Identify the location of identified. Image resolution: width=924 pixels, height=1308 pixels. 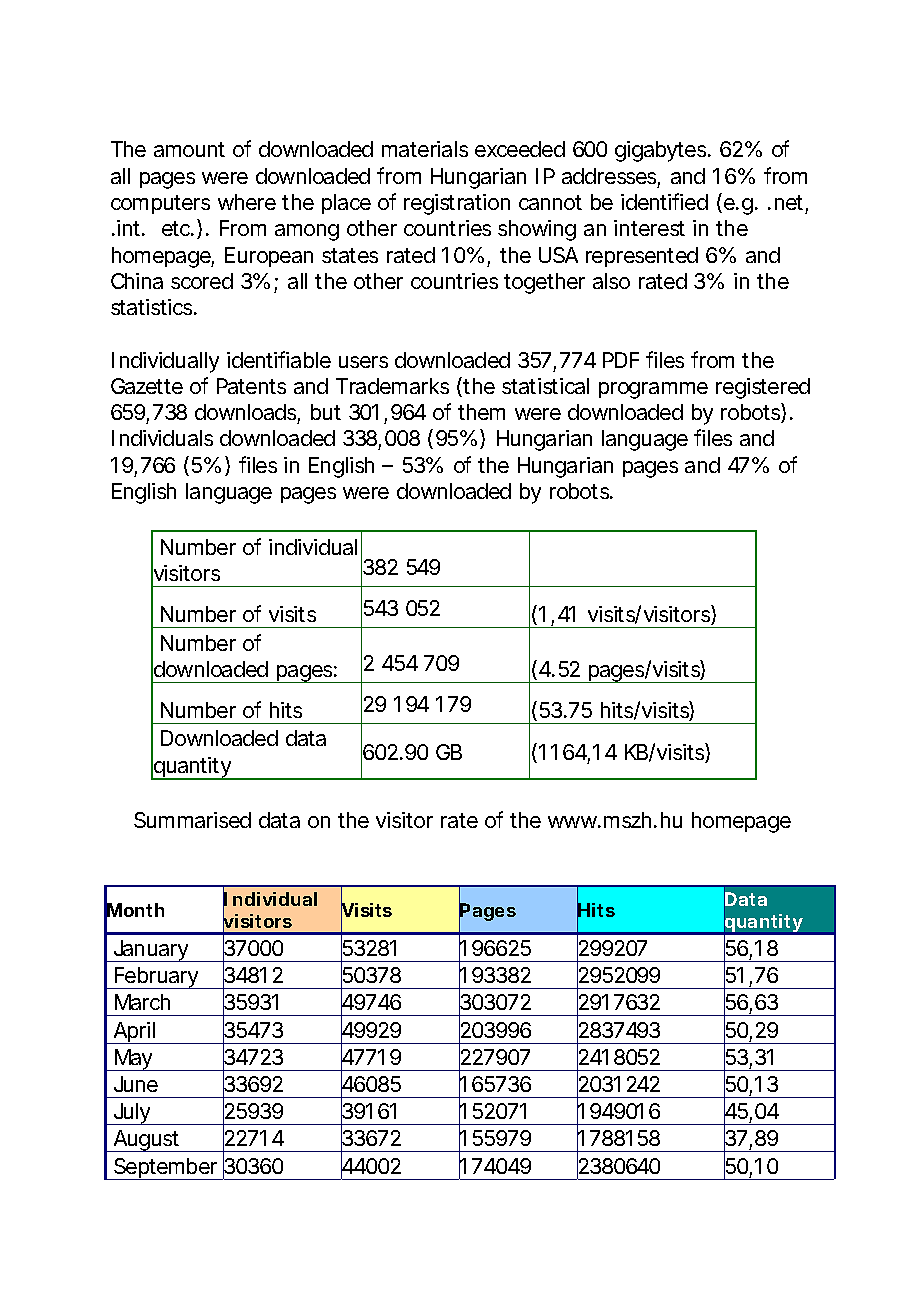
(664, 201).
